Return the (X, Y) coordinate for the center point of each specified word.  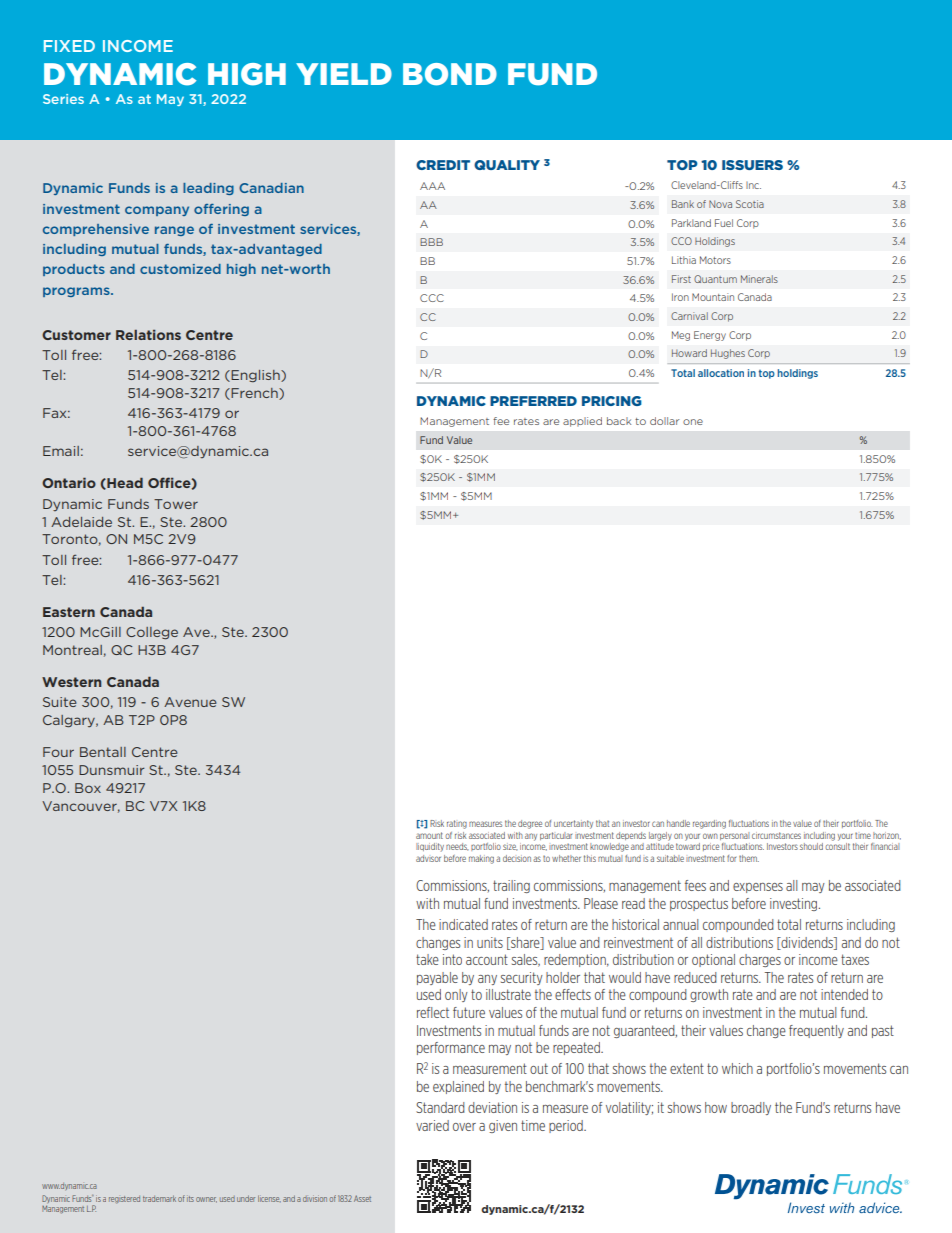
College (152, 633)
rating (457, 824)
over (464, 1127)
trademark (159, 1198)
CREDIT (443, 165)
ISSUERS (752, 165)
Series (63, 99)
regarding (709, 824)
